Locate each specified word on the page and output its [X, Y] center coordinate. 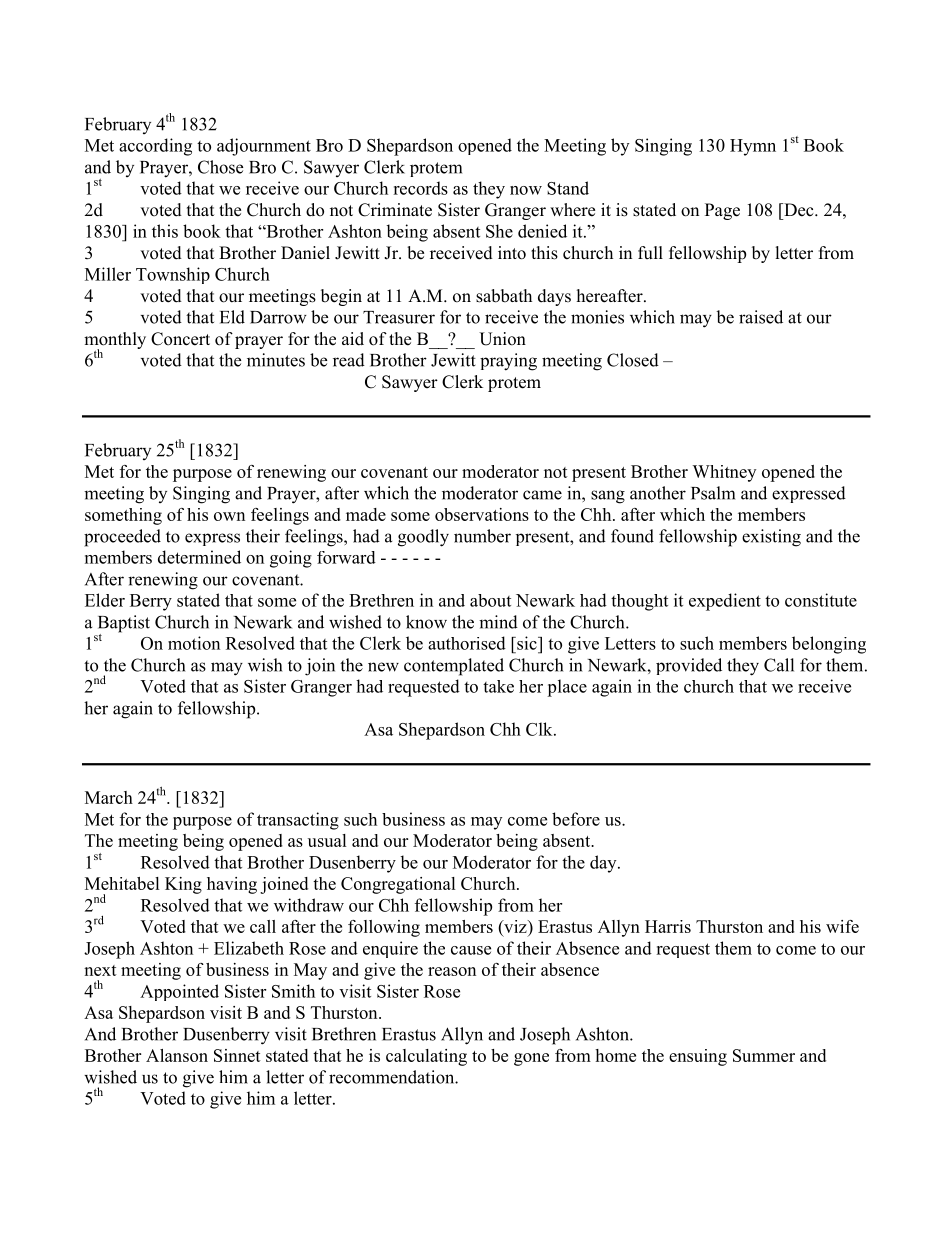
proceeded [122, 538]
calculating [426, 1057]
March [109, 797]
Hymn [753, 147]
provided [689, 666]
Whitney [724, 473]
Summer [764, 1055]
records [420, 188]
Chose [220, 167]
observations [482, 514]
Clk [540, 729]
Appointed [179, 992]
